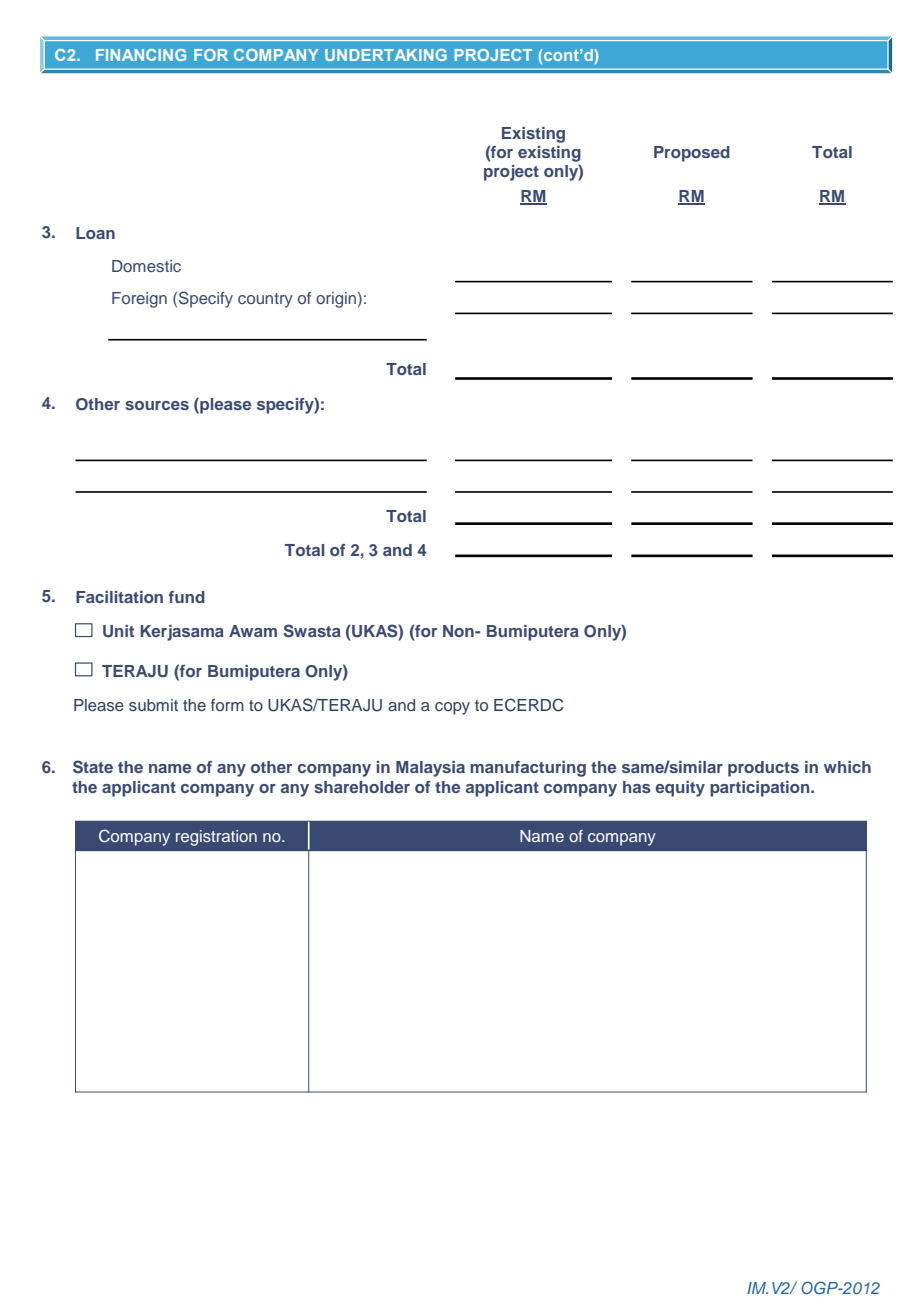  I want to click on fund, so click(187, 597).
